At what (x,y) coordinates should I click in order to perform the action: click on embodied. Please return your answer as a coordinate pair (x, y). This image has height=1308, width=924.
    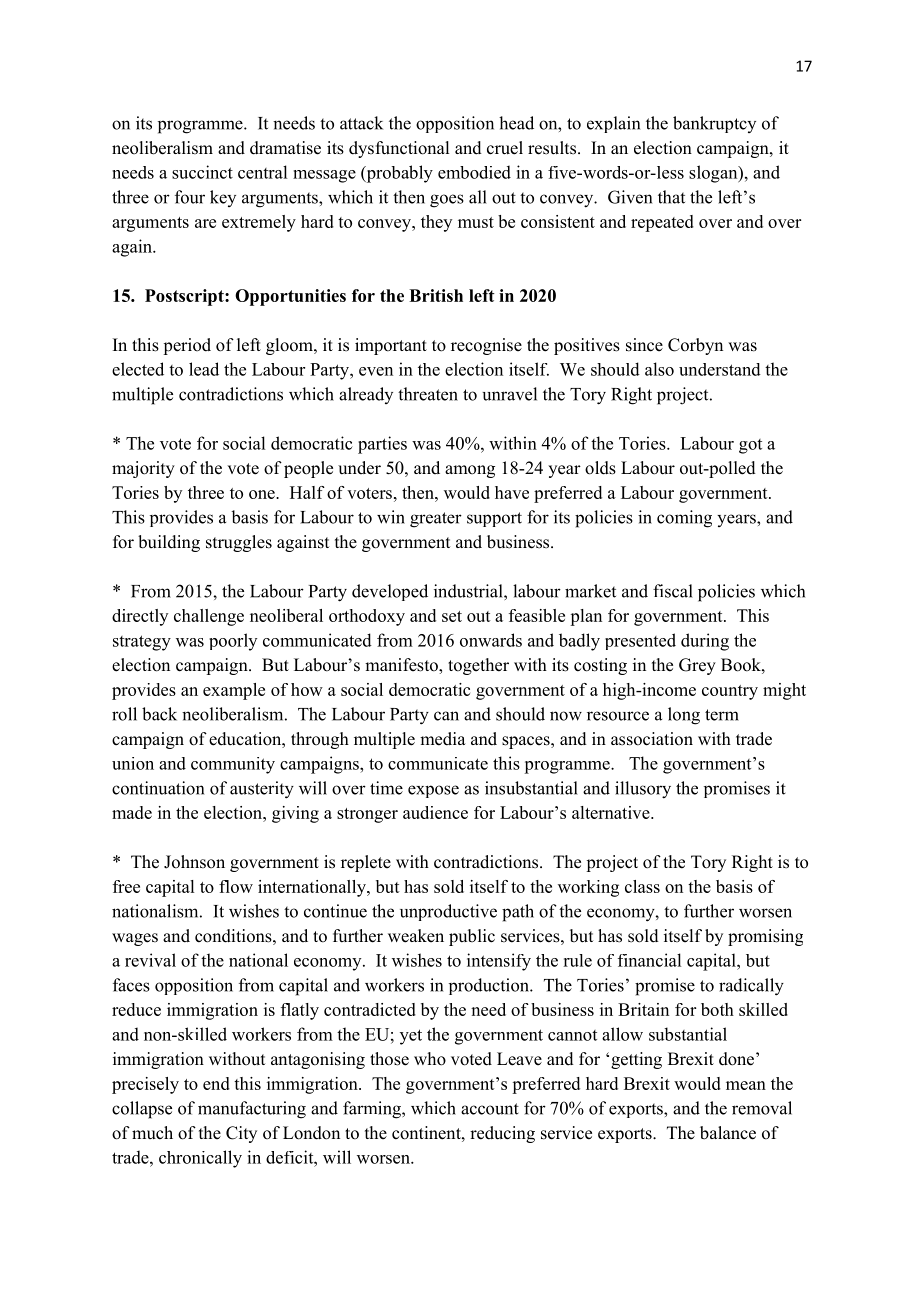
    Looking at the image, I should click on (474, 172).
